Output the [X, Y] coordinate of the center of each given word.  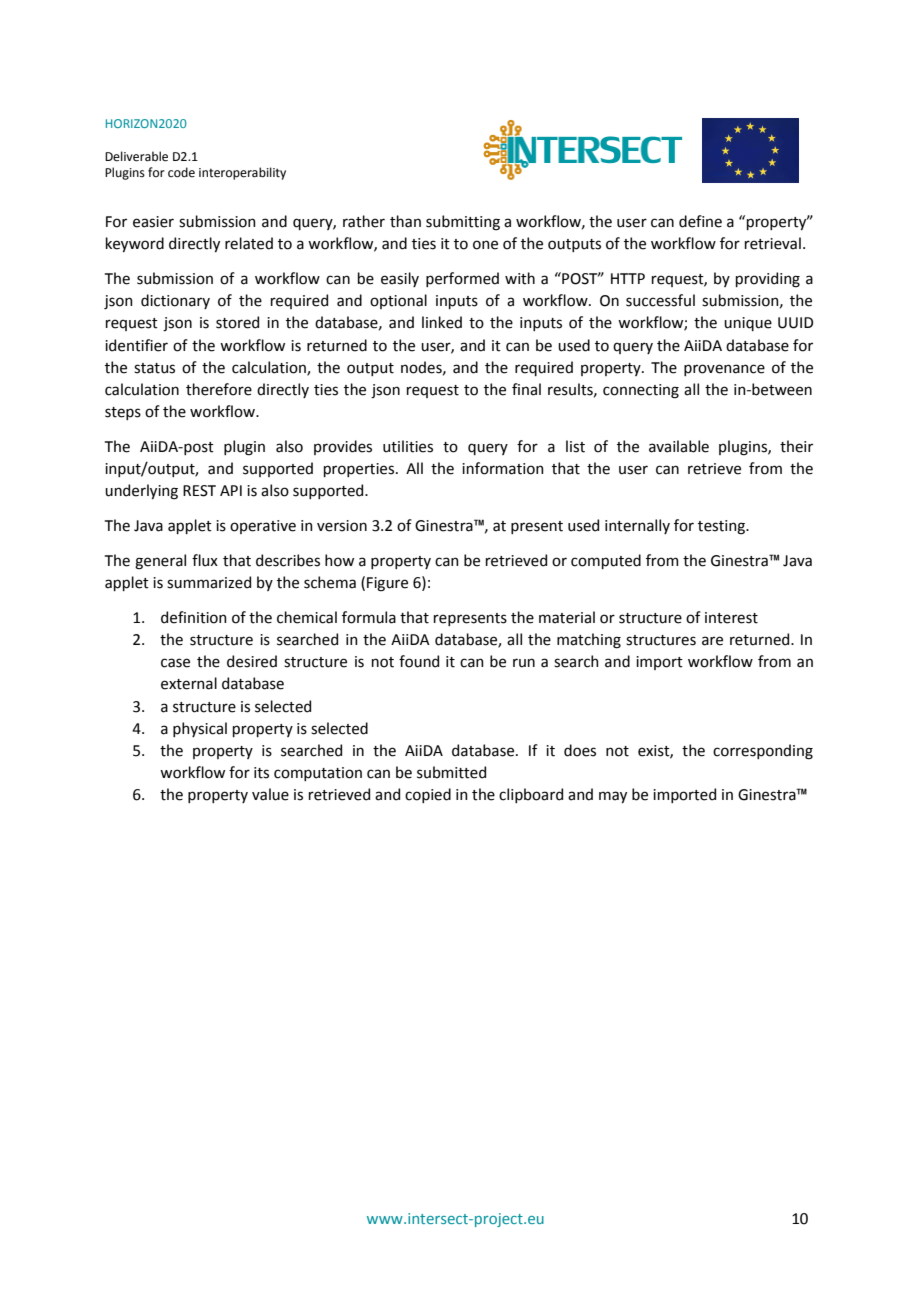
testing [722, 527]
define [700, 221]
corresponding [763, 752]
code [181, 172]
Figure [387, 584]
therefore [219, 389]
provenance [724, 370]
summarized [209, 582]
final [526, 389]
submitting [463, 223]
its [261, 773]
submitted [451, 772]
